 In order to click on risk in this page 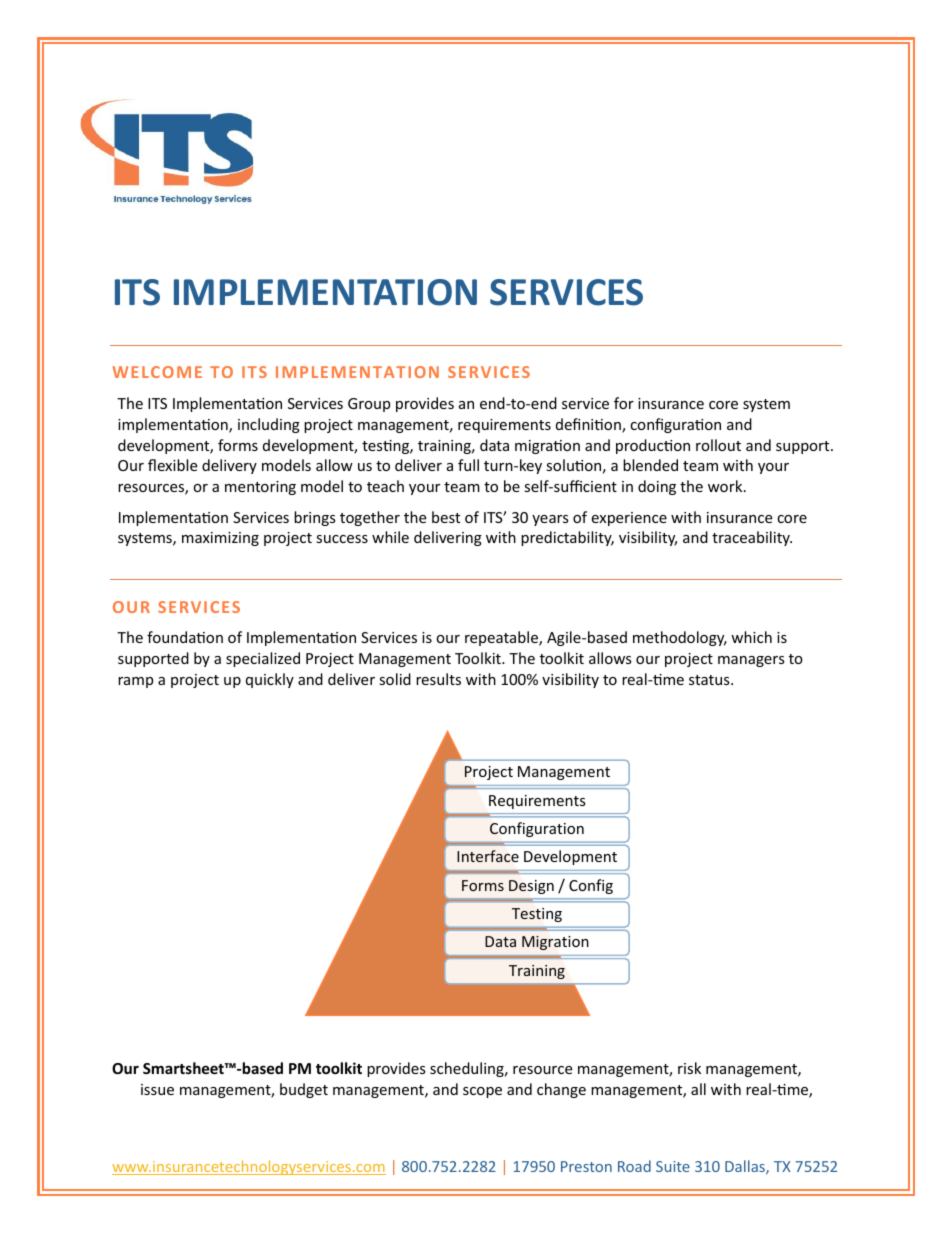, I will do `click(689, 1068)`.
